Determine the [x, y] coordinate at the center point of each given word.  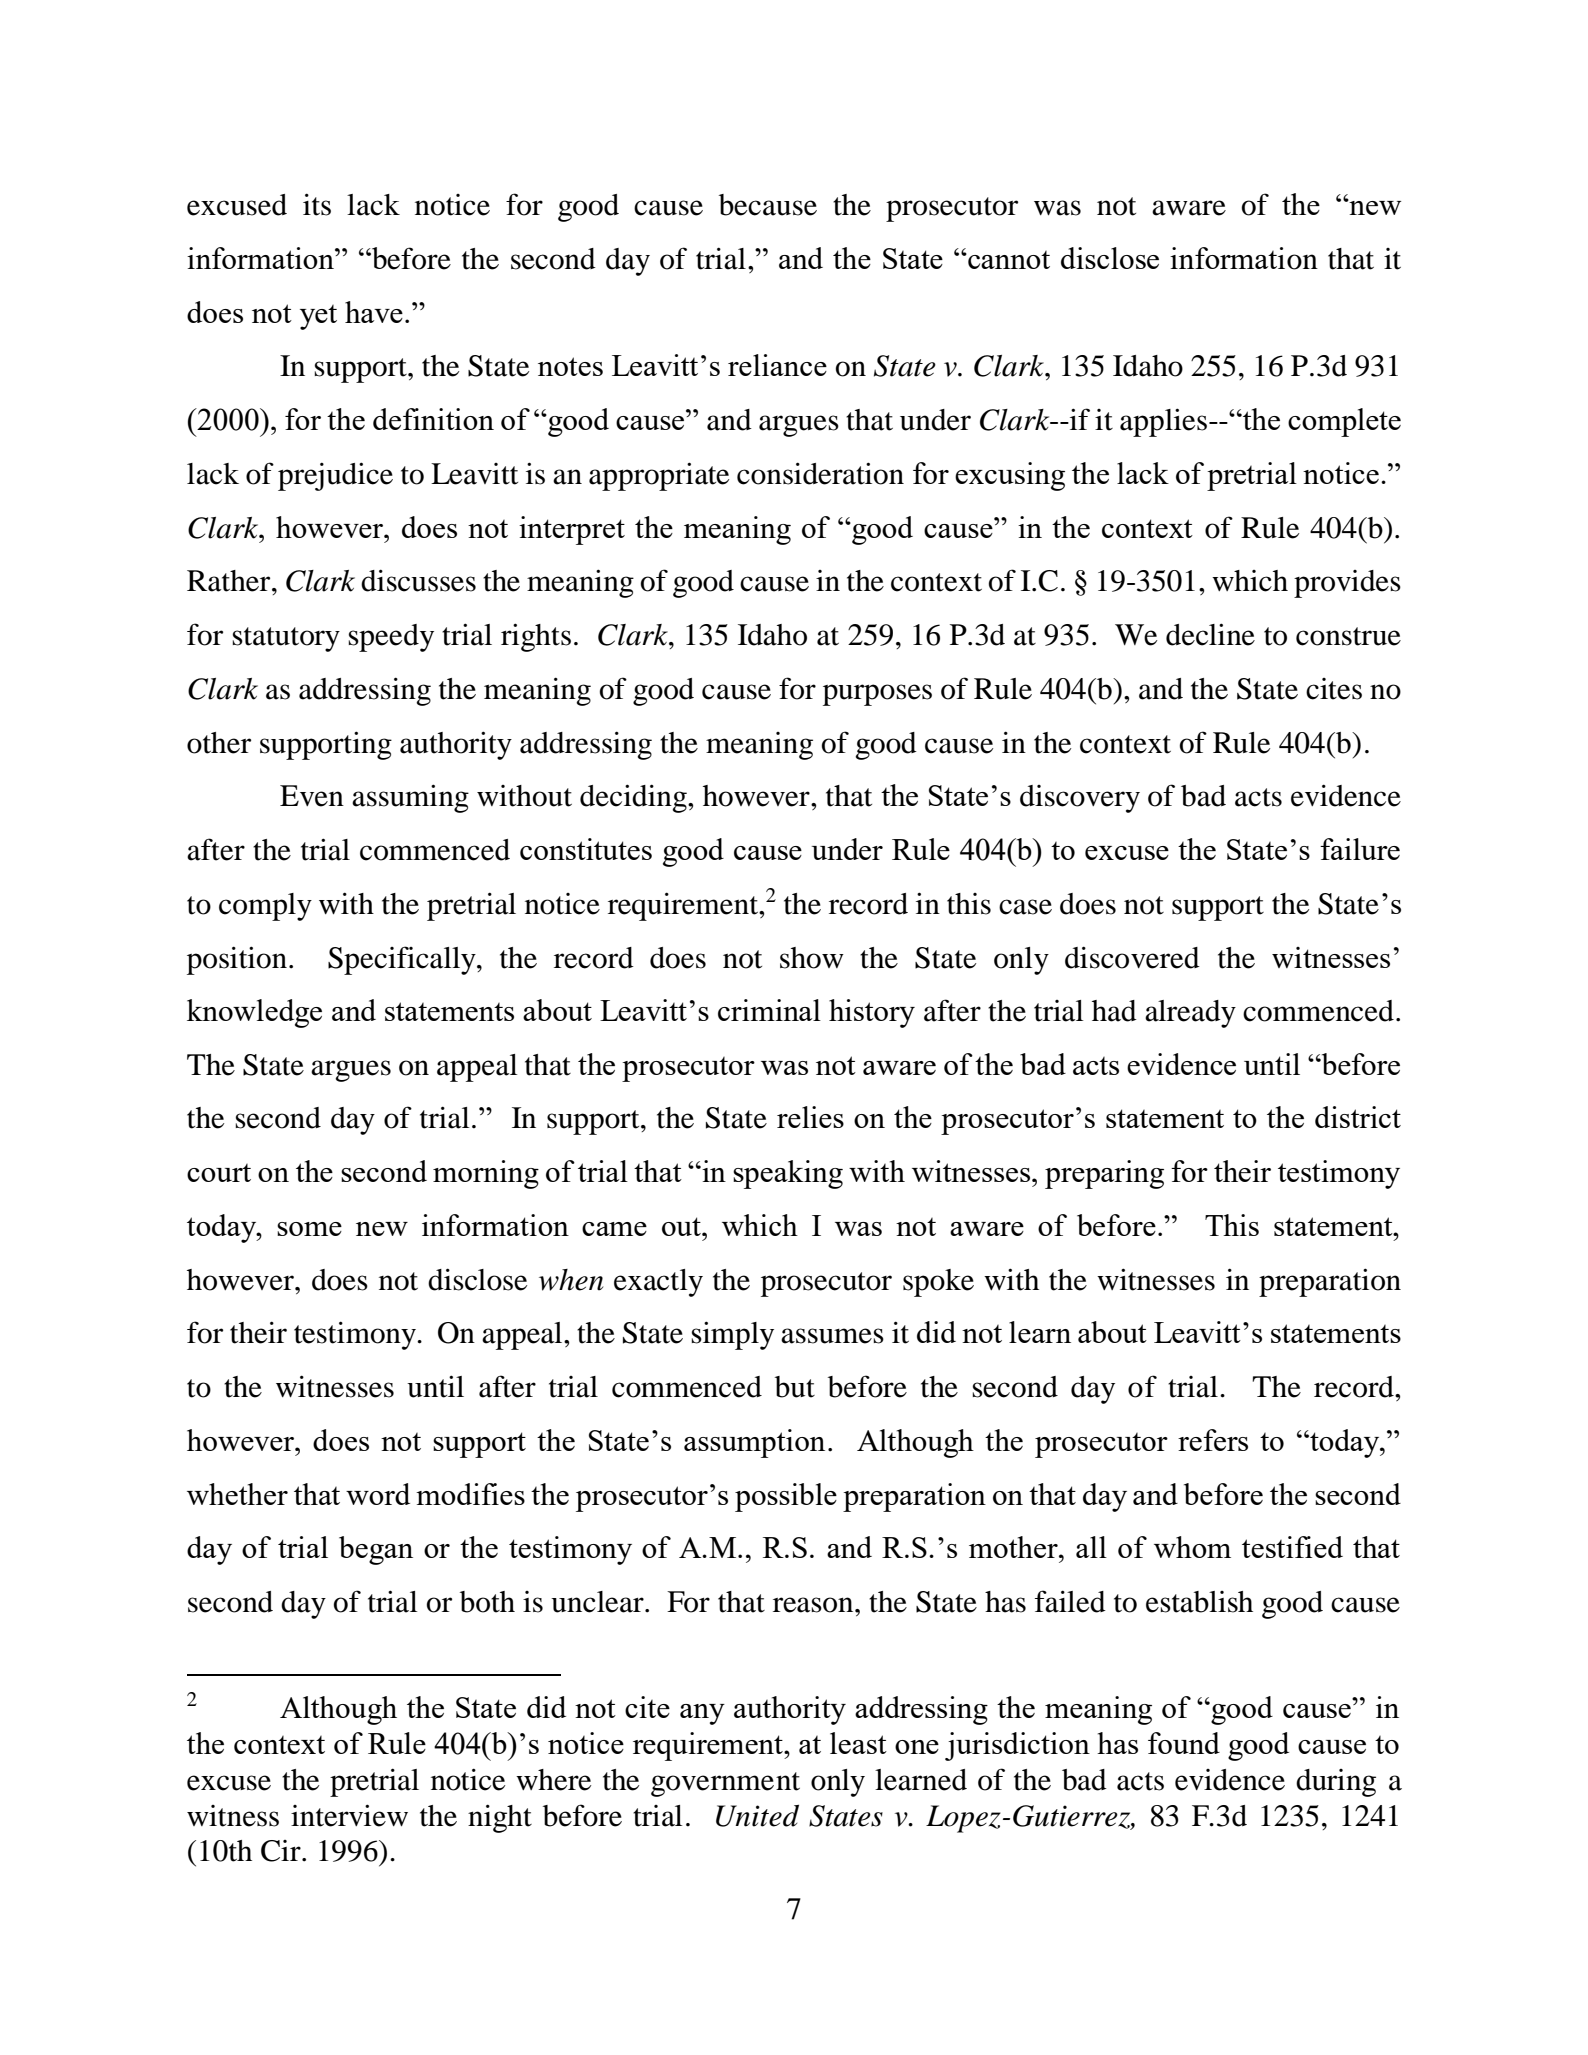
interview [349, 1815]
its [317, 204]
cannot [1008, 260]
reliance [777, 365]
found [1184, 1743]
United [757, 1816]
